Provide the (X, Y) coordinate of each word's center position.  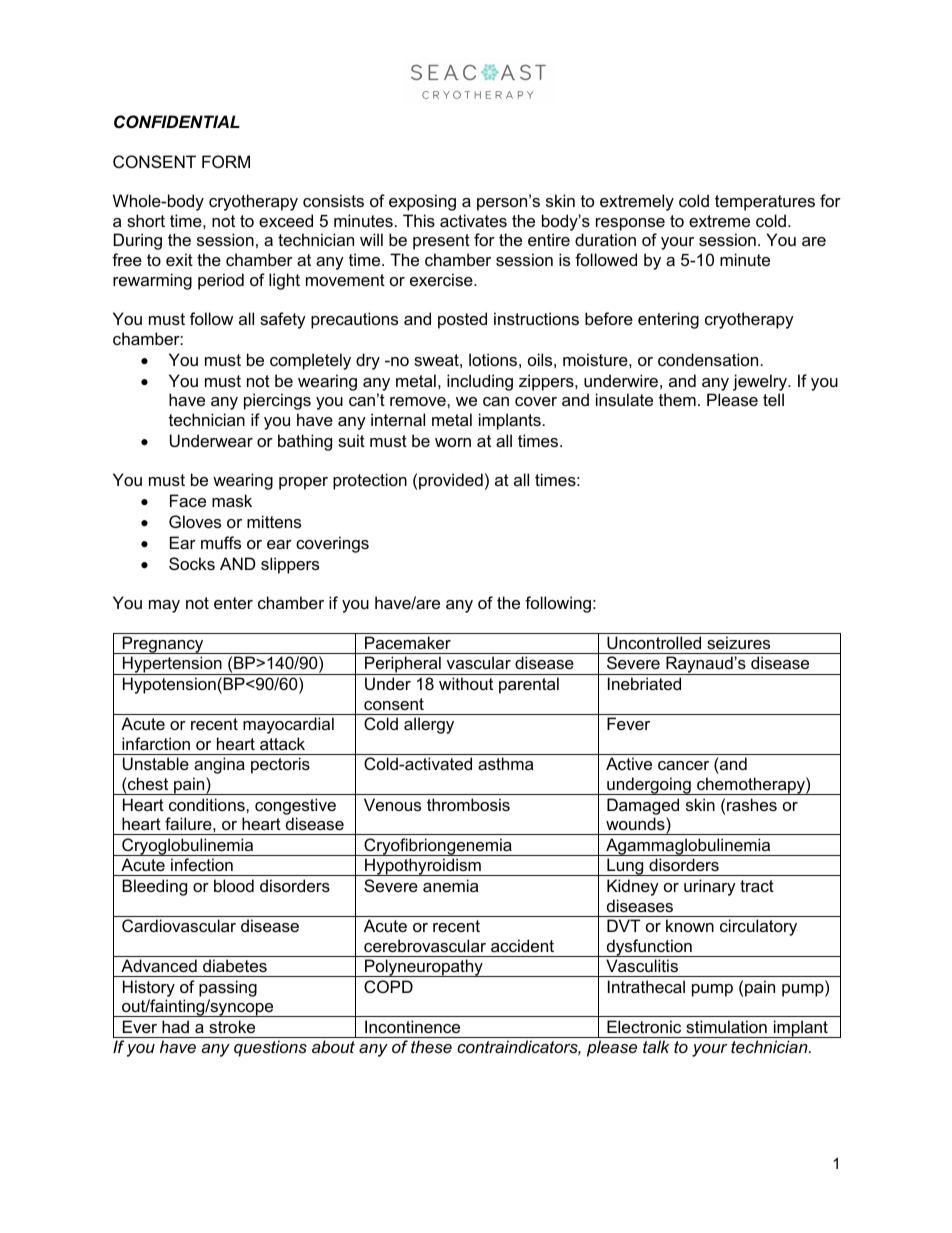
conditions (208, 804)
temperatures (765, 203)
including (480, 382)
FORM (226, 161)
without (466, 683)
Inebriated (644, 683)
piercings (277, 401)
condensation (708, 359)
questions (270, 1048)
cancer (683, 765)
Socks (192, 563)
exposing (422, 202)
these (431, 1046)
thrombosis (468, 804)
